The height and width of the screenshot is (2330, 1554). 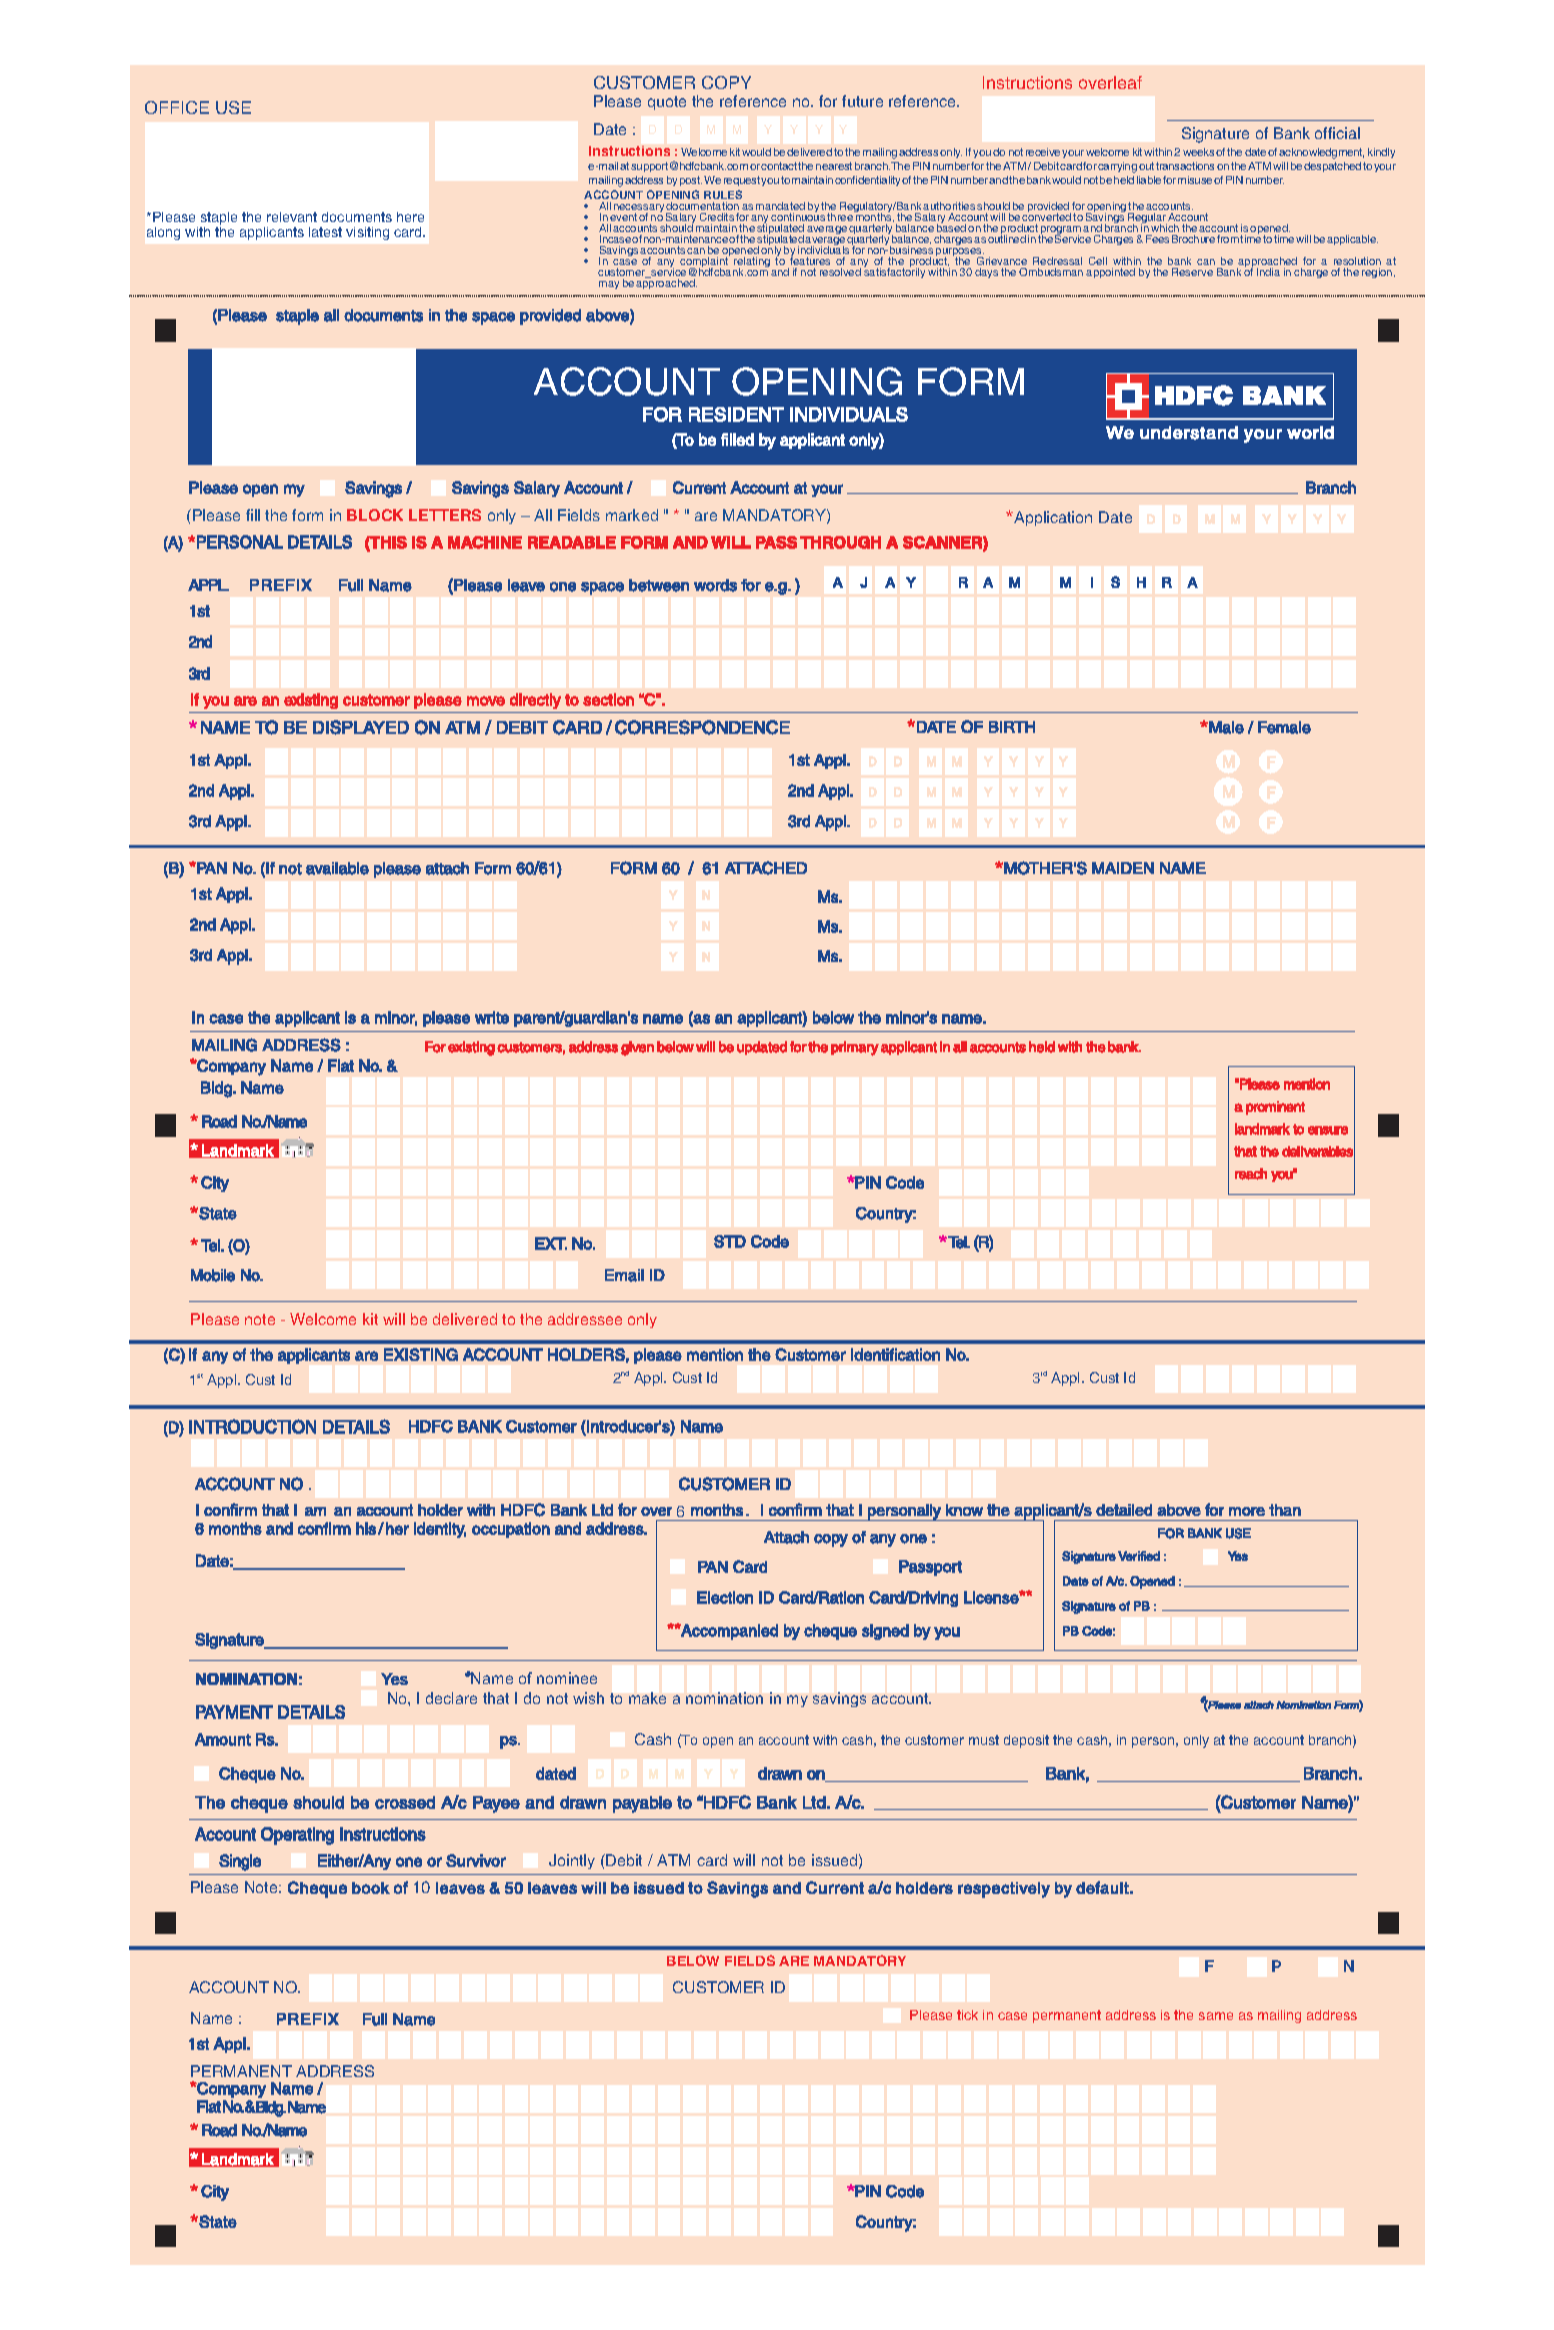 I want to click on Jointly, so click(x=572, y=1861).
